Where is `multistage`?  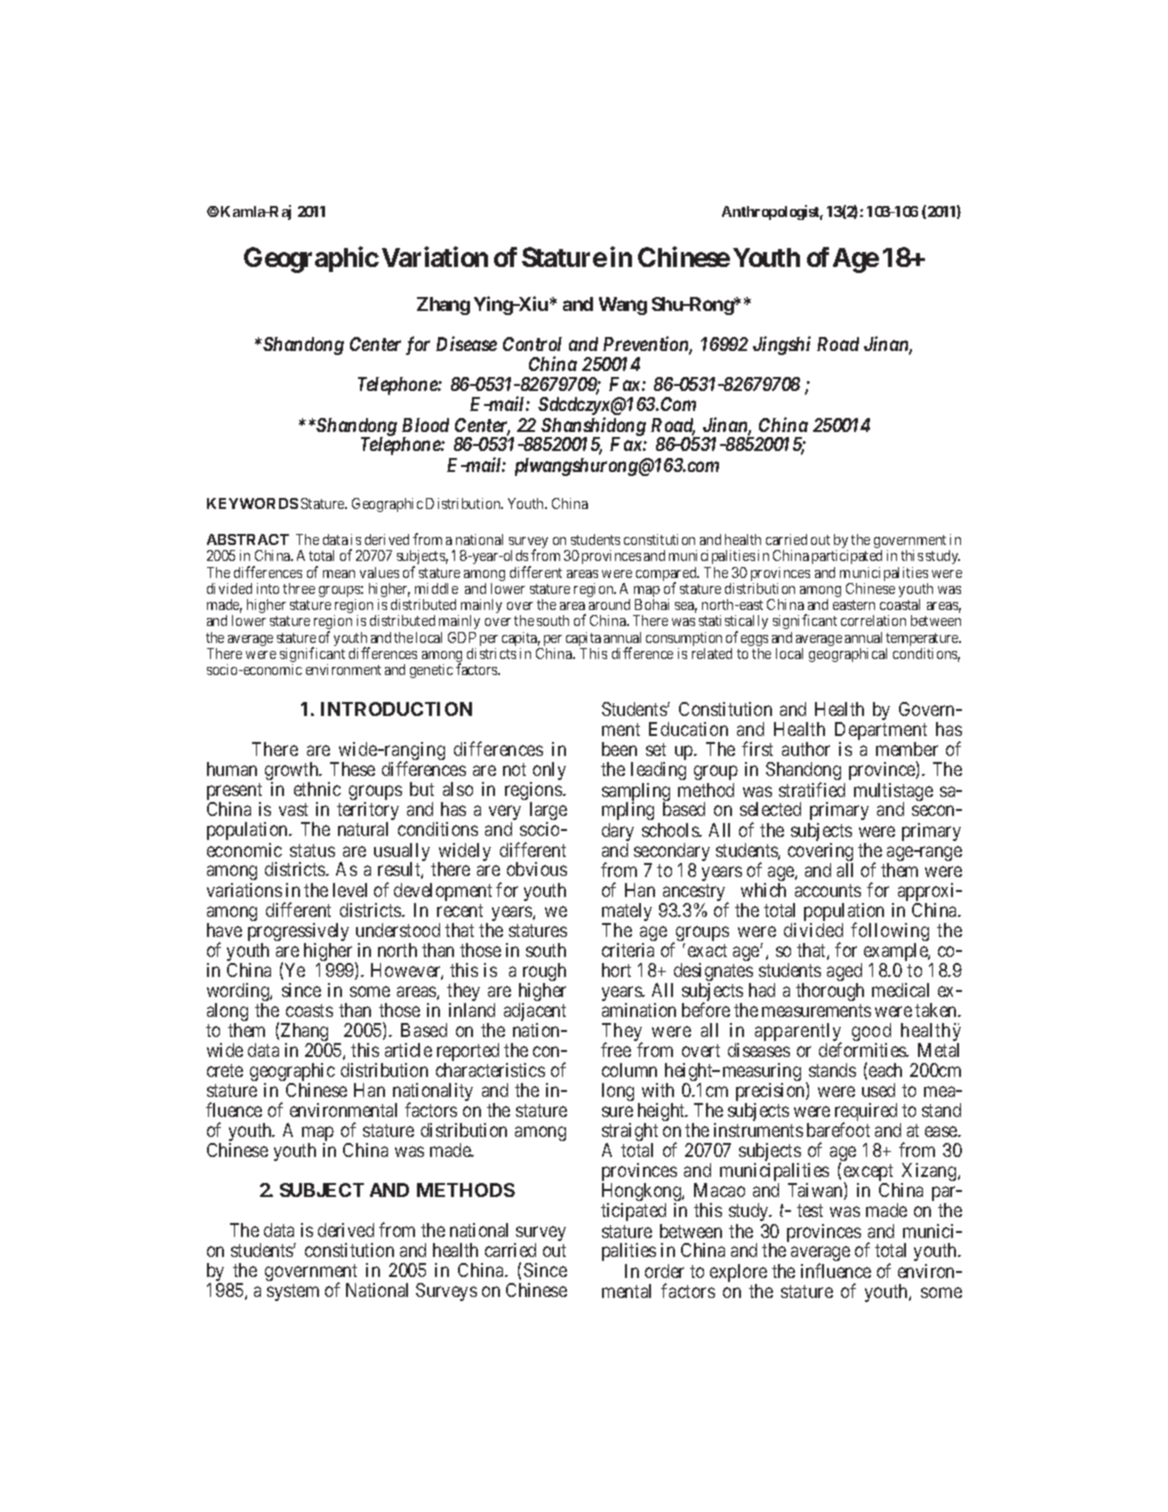 multistage is located at coordinates (893, 793).
